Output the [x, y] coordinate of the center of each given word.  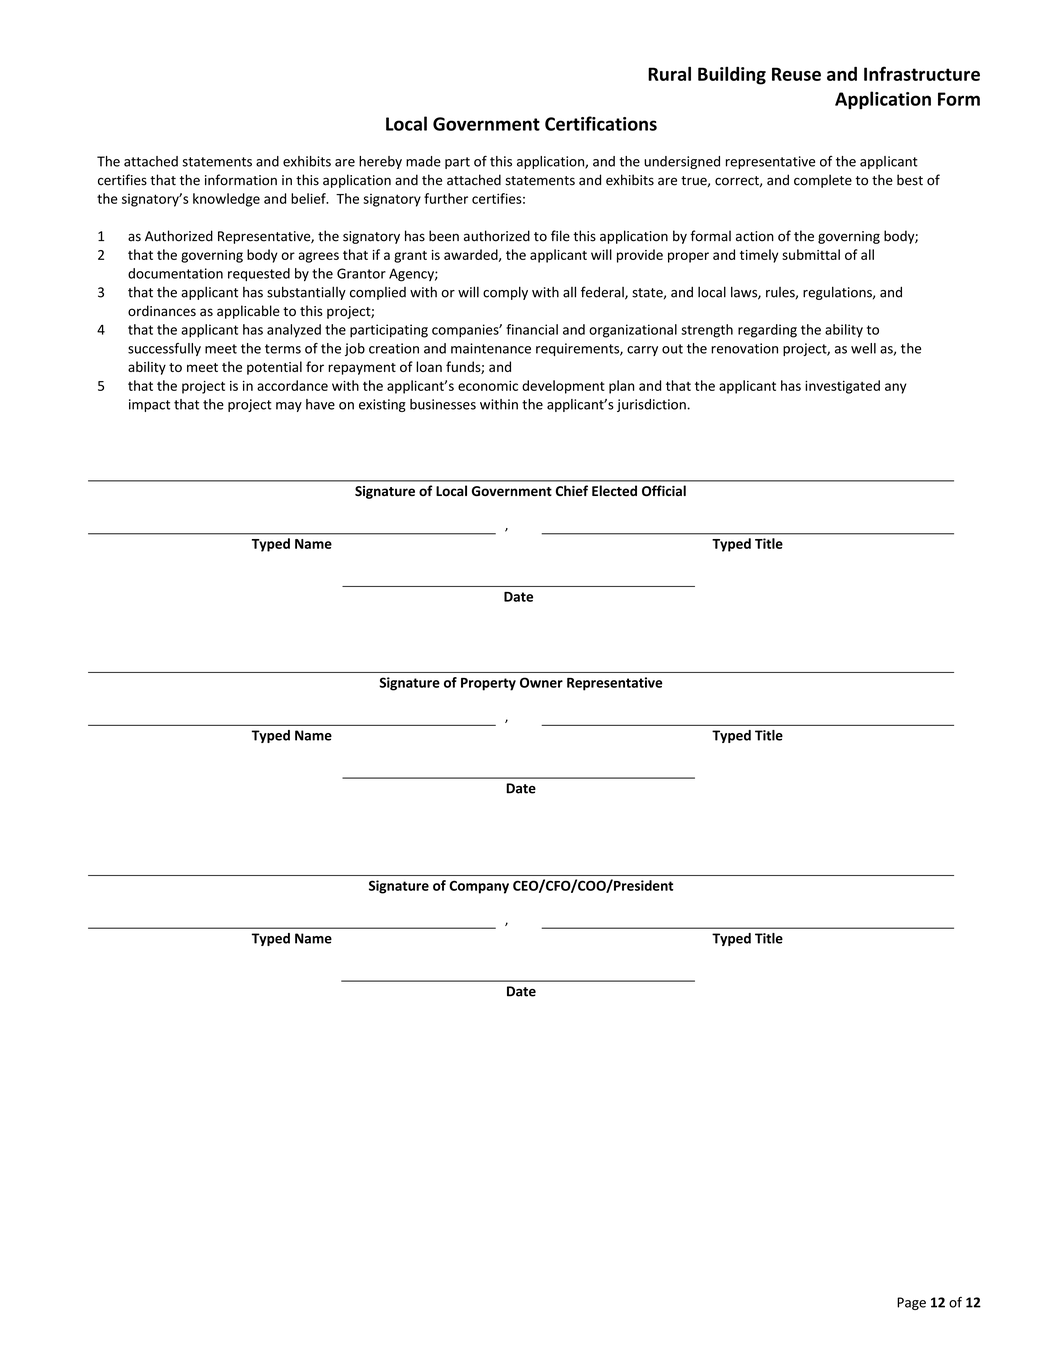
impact [149, 405]
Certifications [601, 123]
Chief [572, 490]
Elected [614, 490]
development [563, 387]
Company [479, 887]
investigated [842, 387]
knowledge [226, 200]
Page [911, 1303]
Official [664, 490]
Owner [541, 682]
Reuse [796, 74]
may [289, 407]
